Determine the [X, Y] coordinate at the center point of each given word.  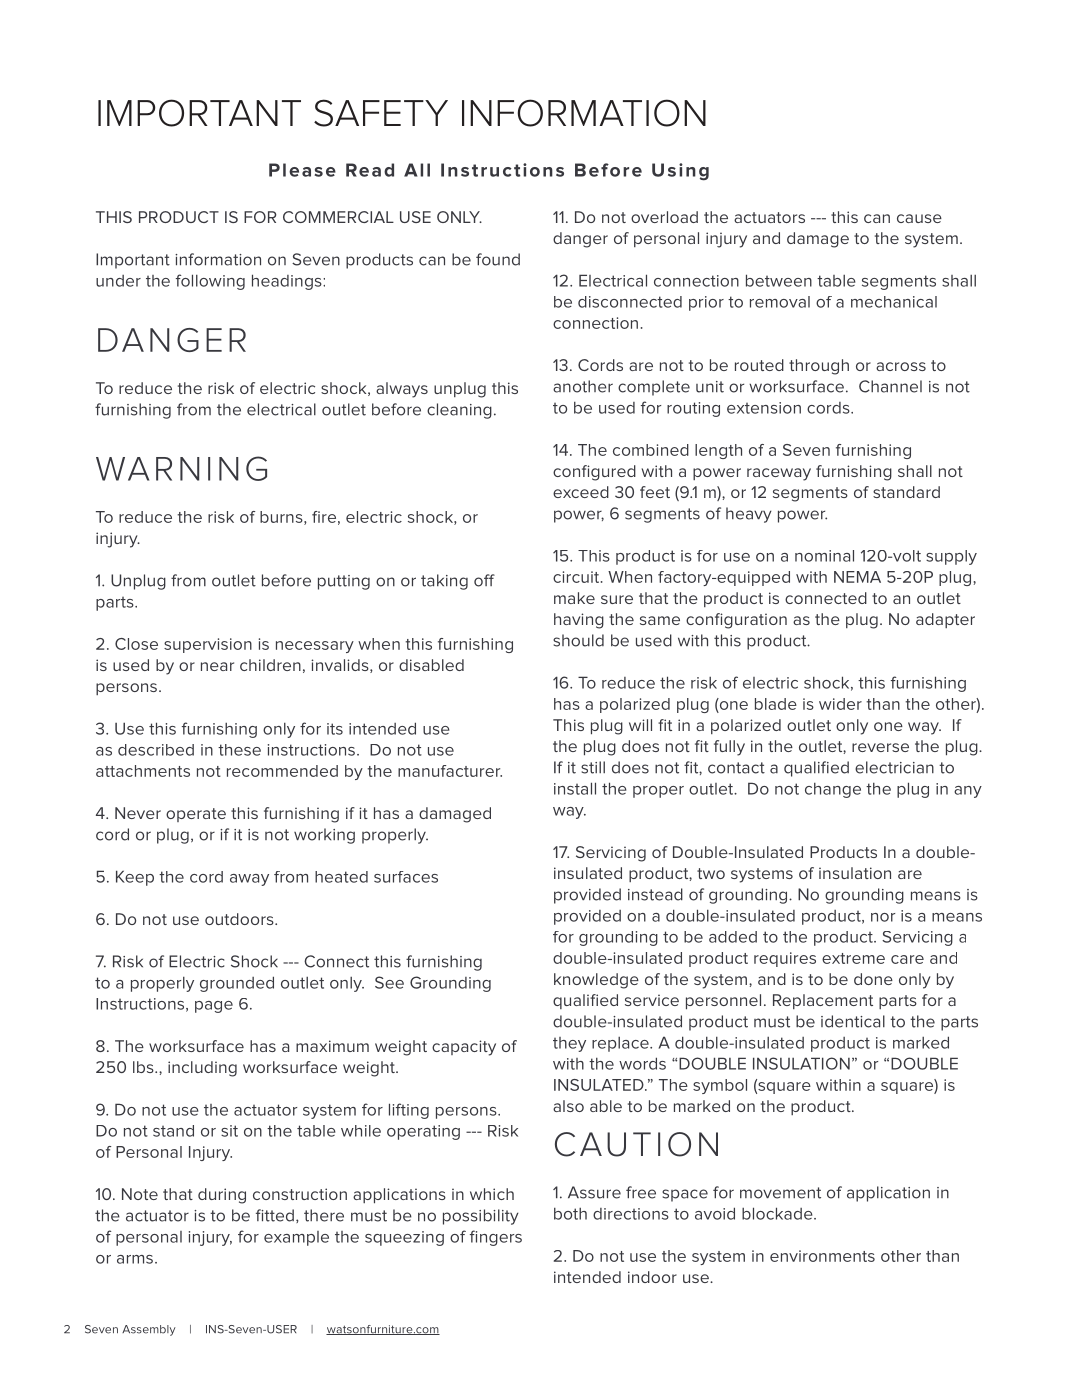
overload [664, 217]
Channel [890, 386]
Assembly [149, 1330]
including [202, 1069]
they [569, 1044]
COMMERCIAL [338, 217]
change [833, 790]
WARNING [181, 468]
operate [196, 815]
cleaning [459, 411]
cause [919, 218]
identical [853, 1021]
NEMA [857, 577]
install [575, 788]
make [574, 598]
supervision [208, 645]
